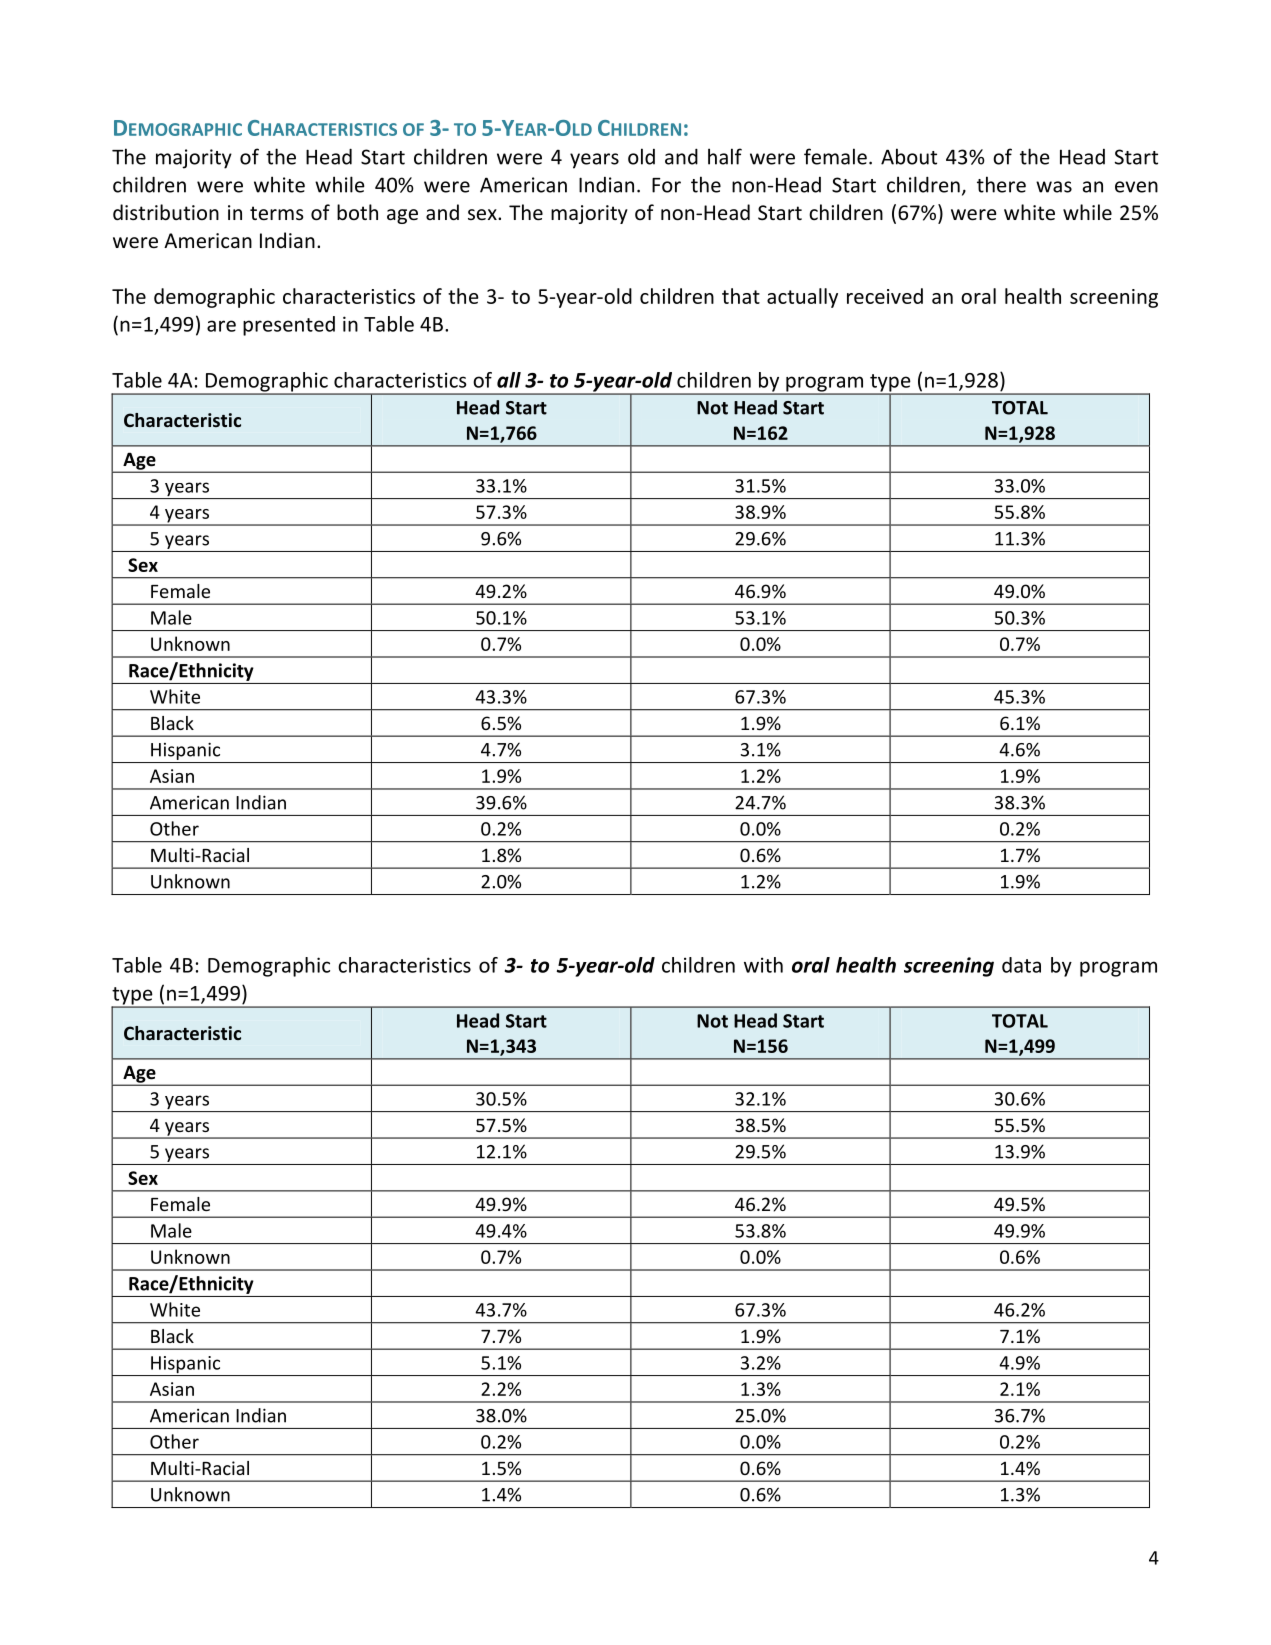 This page has height=1645, width=1271. What do you see at coordinates (221, 326) in the page?
I see `are` at bounding box center [221, 326].
